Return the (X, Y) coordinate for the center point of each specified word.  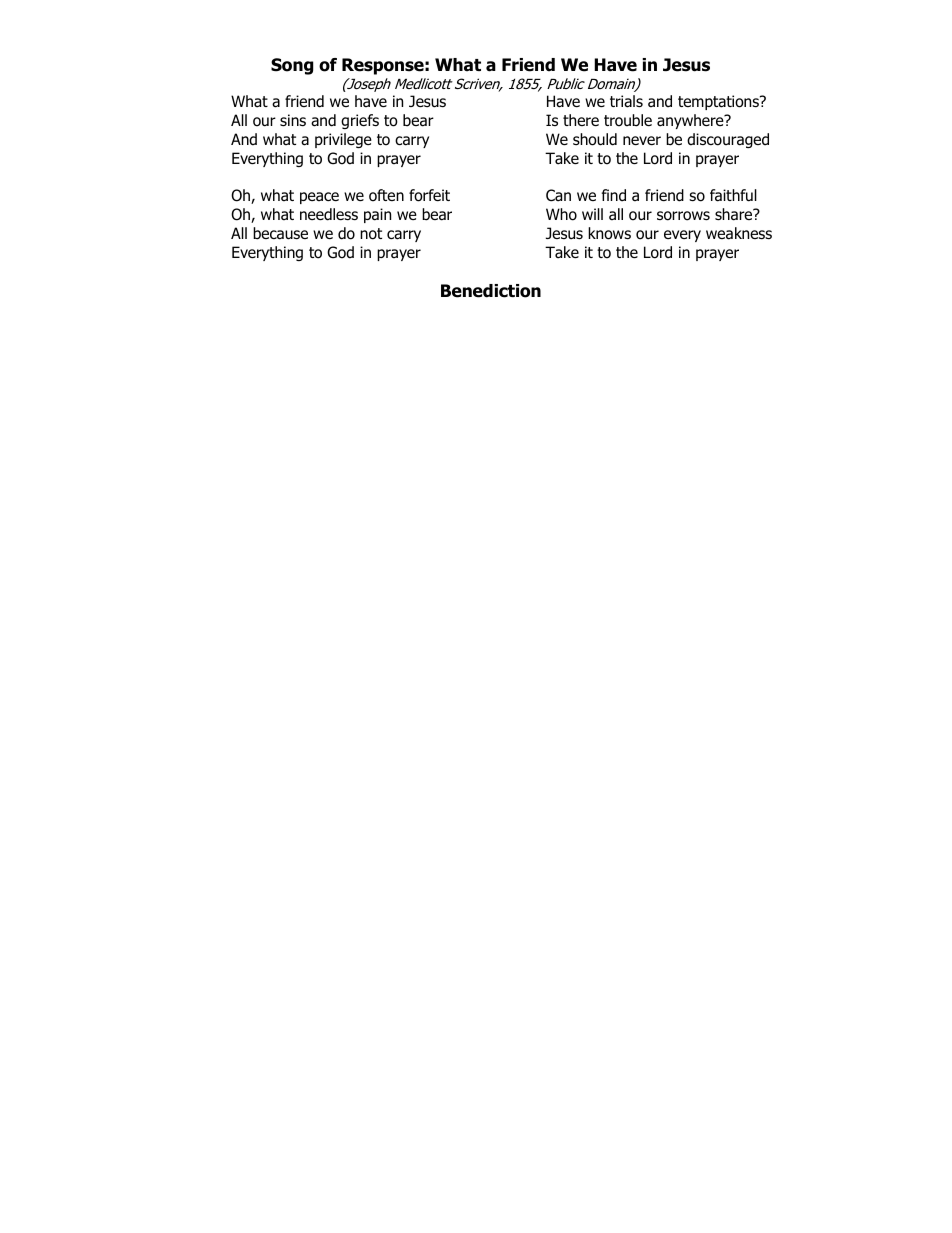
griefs (360, 121)
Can (558, 195)
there (581, 120)
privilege (343, 140)
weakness (739, 233)
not (371, 234)
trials (626, 101)
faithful (733, 195)
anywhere (691, 121)
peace (319, 198)
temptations (719, 102)
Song (292, 66)
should (595, 139)
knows (609, 233)
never (642, 140)
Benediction (491, 291)
